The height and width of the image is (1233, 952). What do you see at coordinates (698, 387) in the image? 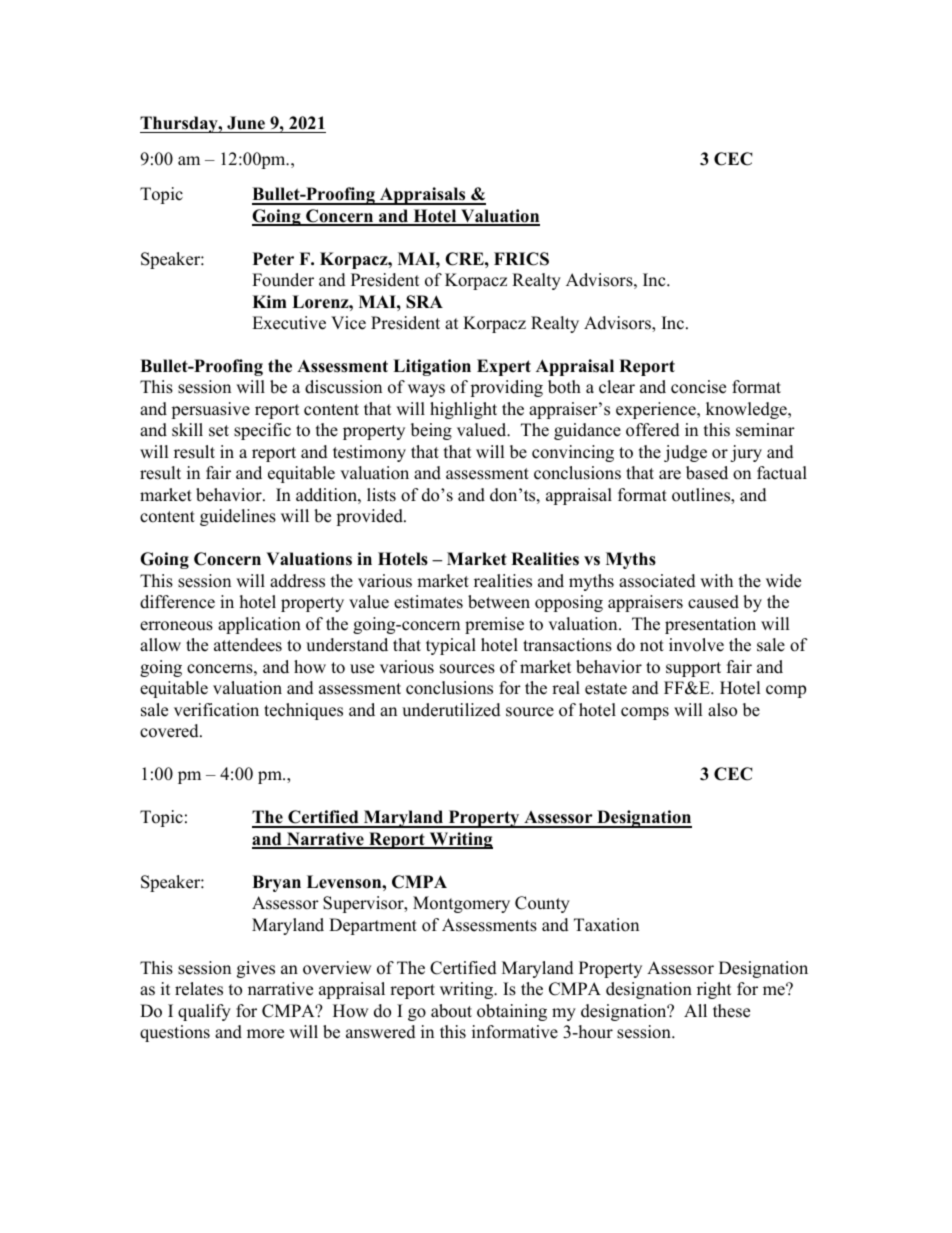
I see `concise` at bounding box center [698, 387].
